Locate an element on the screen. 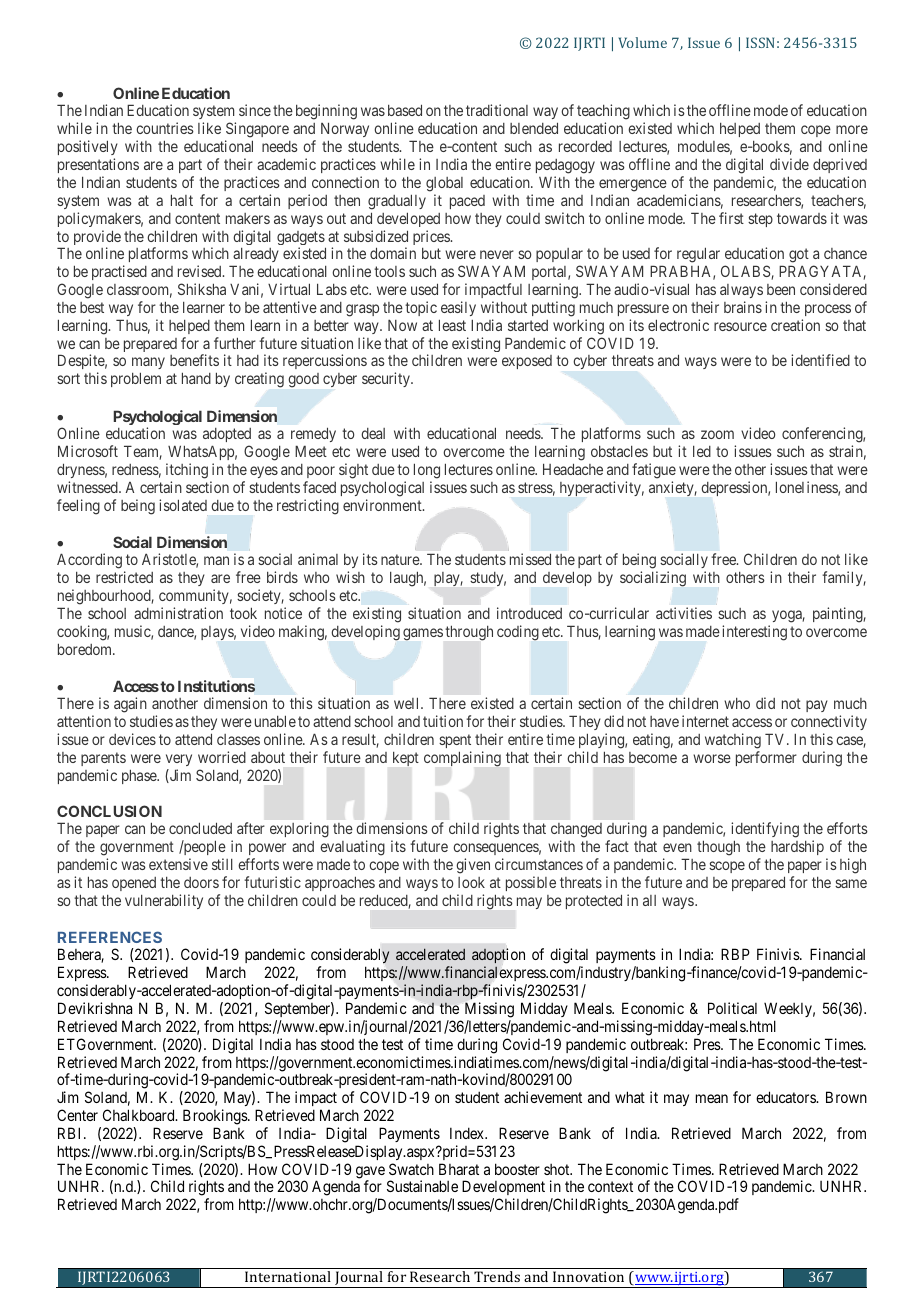 The height and width of the screenshot is (1308, 924). traditional is located at coordinates (497, 110).
